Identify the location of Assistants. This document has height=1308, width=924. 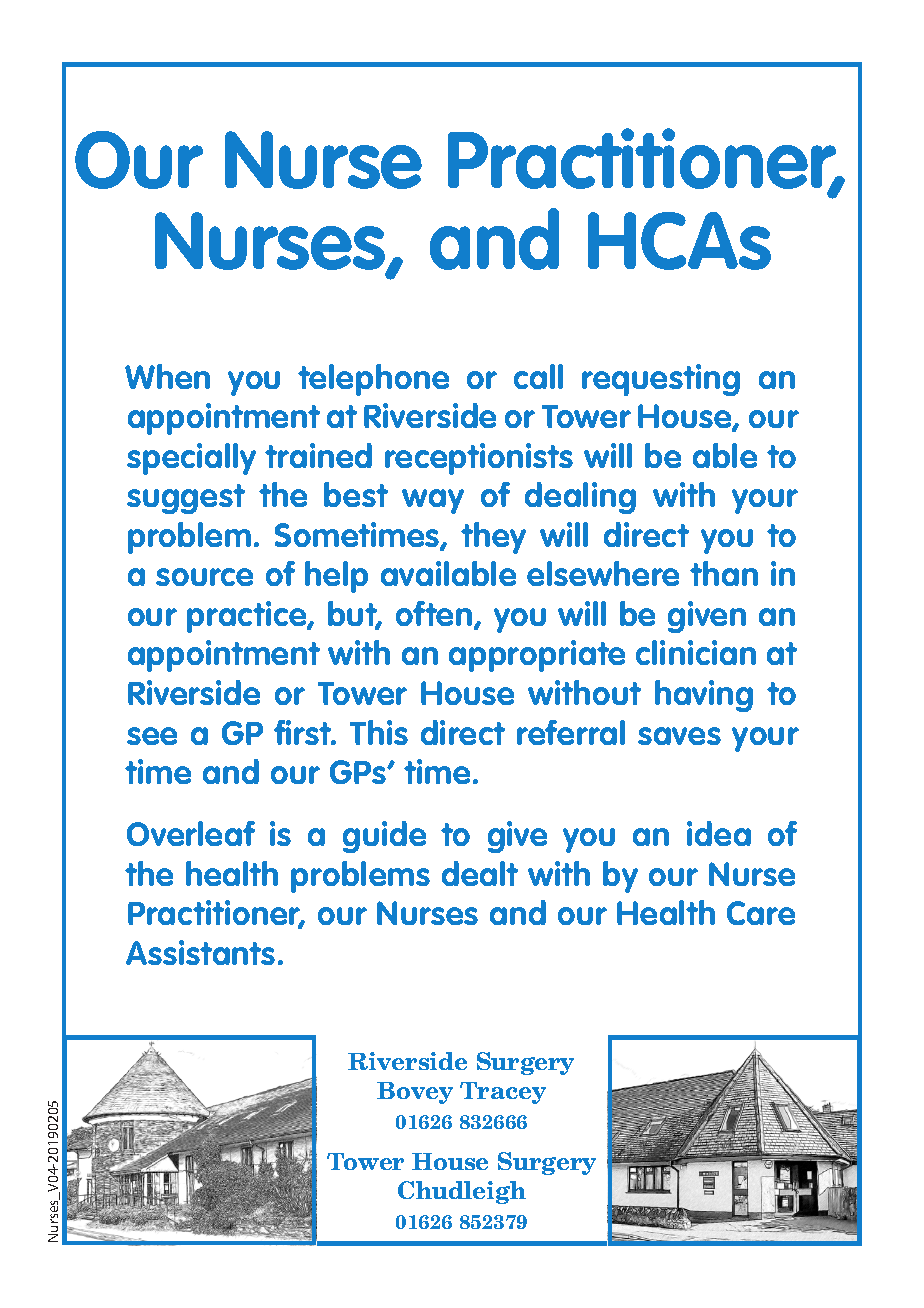
(200, 952).
